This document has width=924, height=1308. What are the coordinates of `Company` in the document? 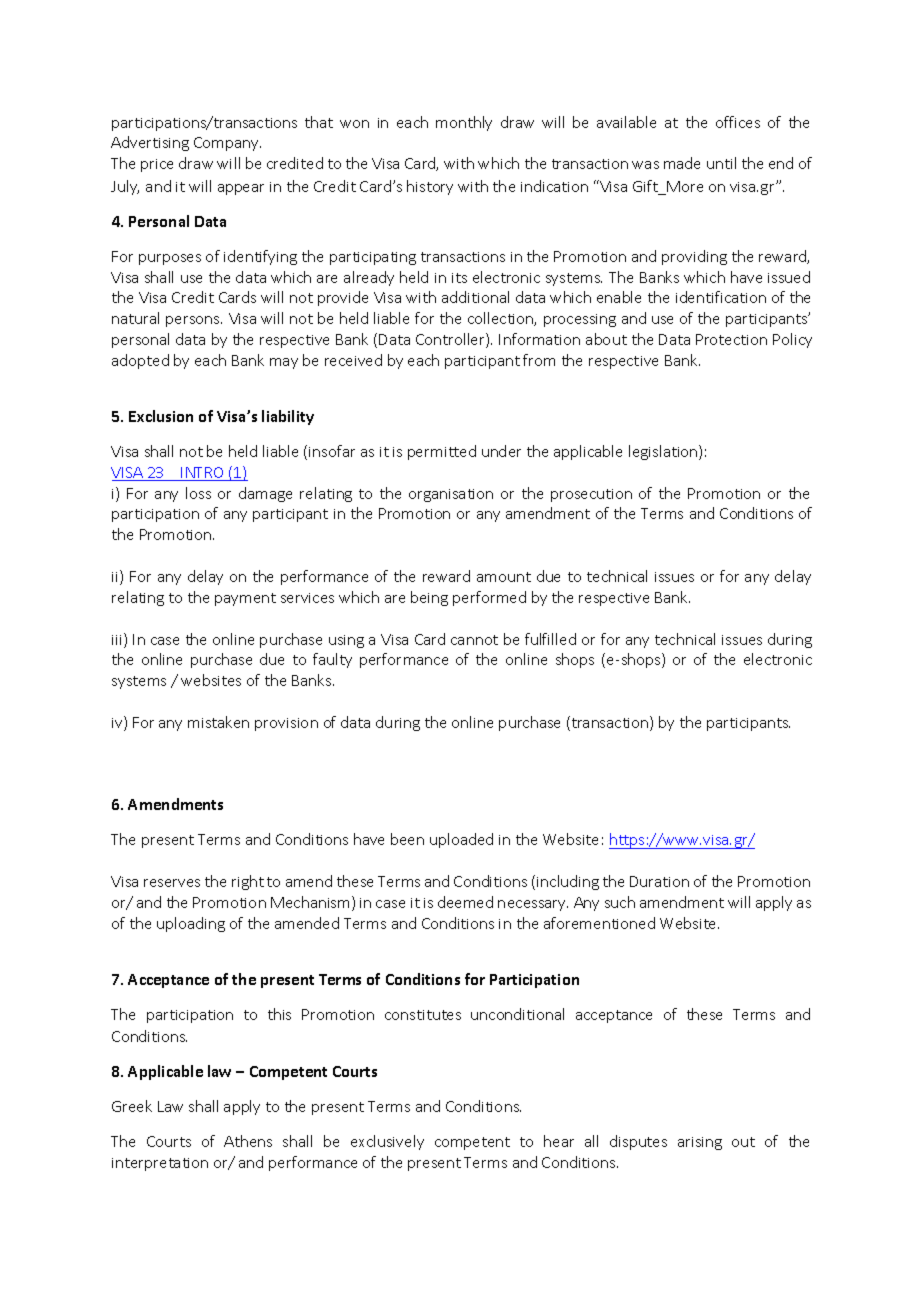 It's located at (227, 144).
